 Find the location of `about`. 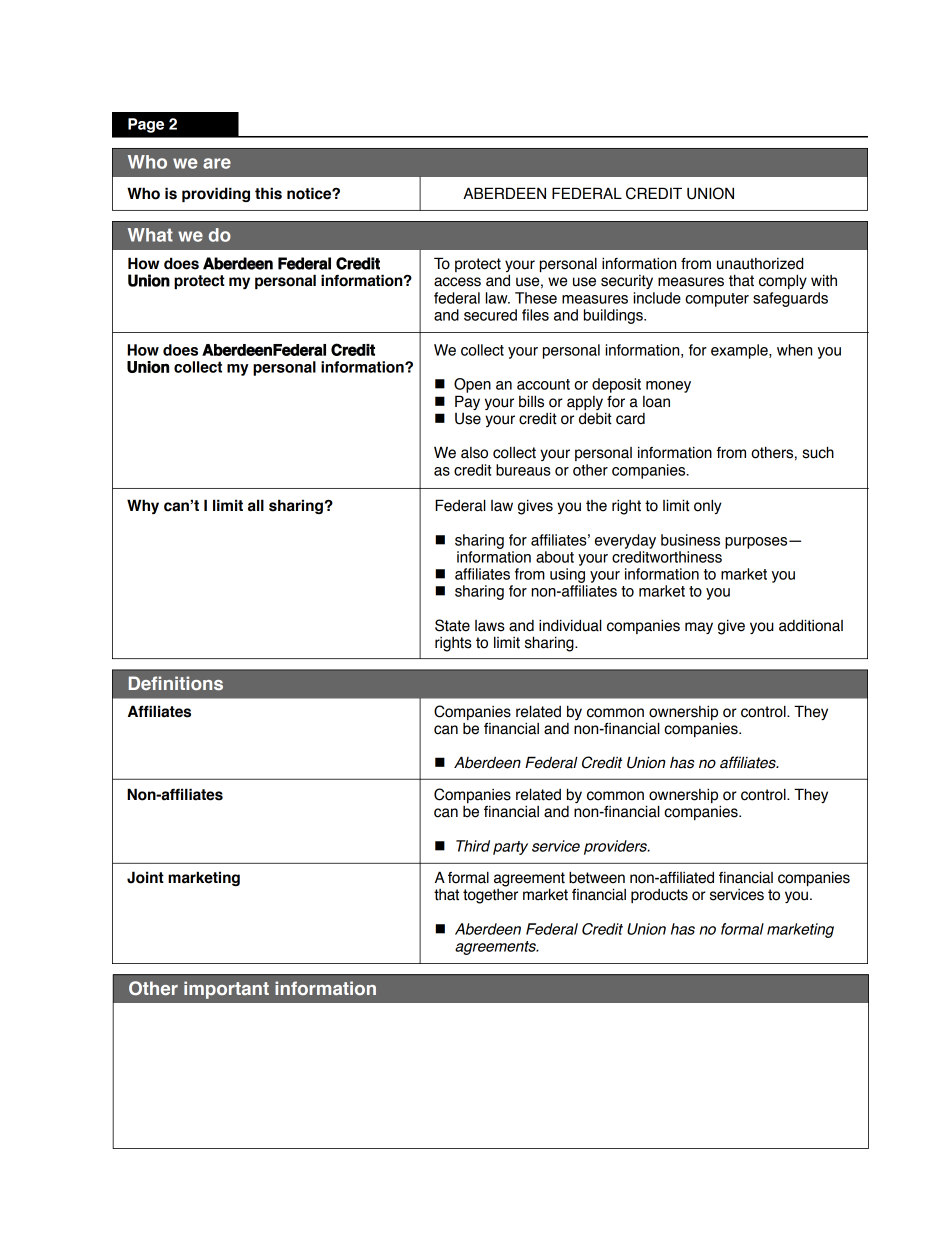

about is located at coordinates (555, 557).
